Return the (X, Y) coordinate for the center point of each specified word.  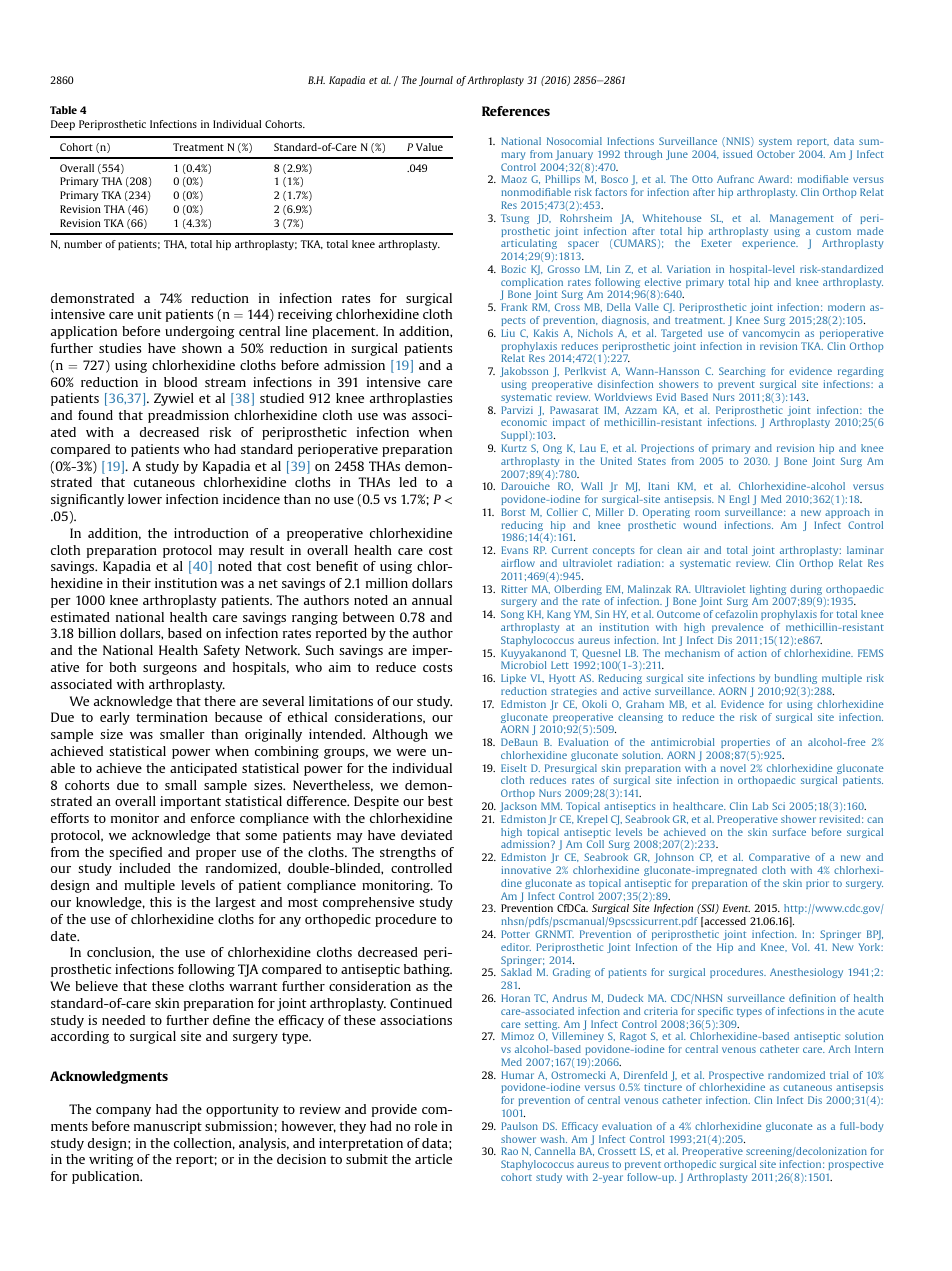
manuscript (168, 1127)
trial (839, 1075)
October (776, 154)
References (516, 111)
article (433, 1159)
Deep (63, 125)
